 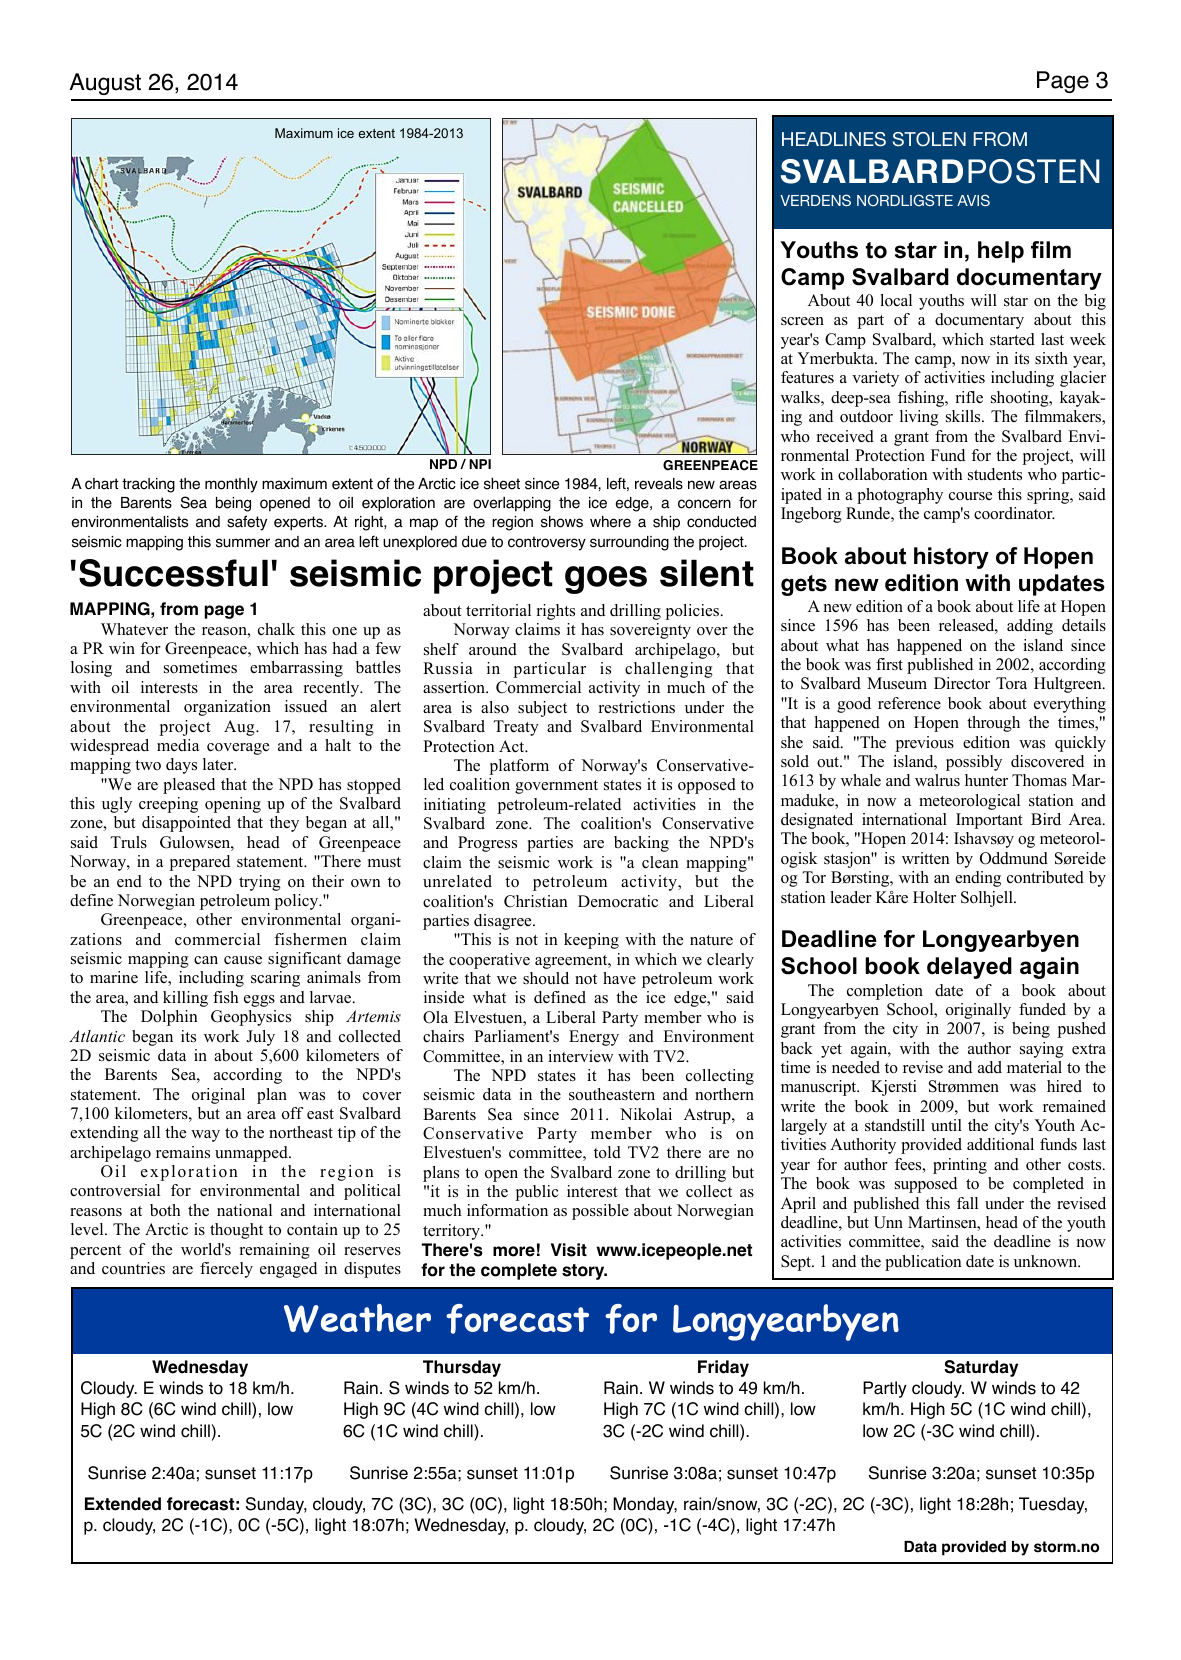 What do you see at coordinates (276, 1505) in the screenshot?
I see `Sunday` at bounding box center [276, 1505].
